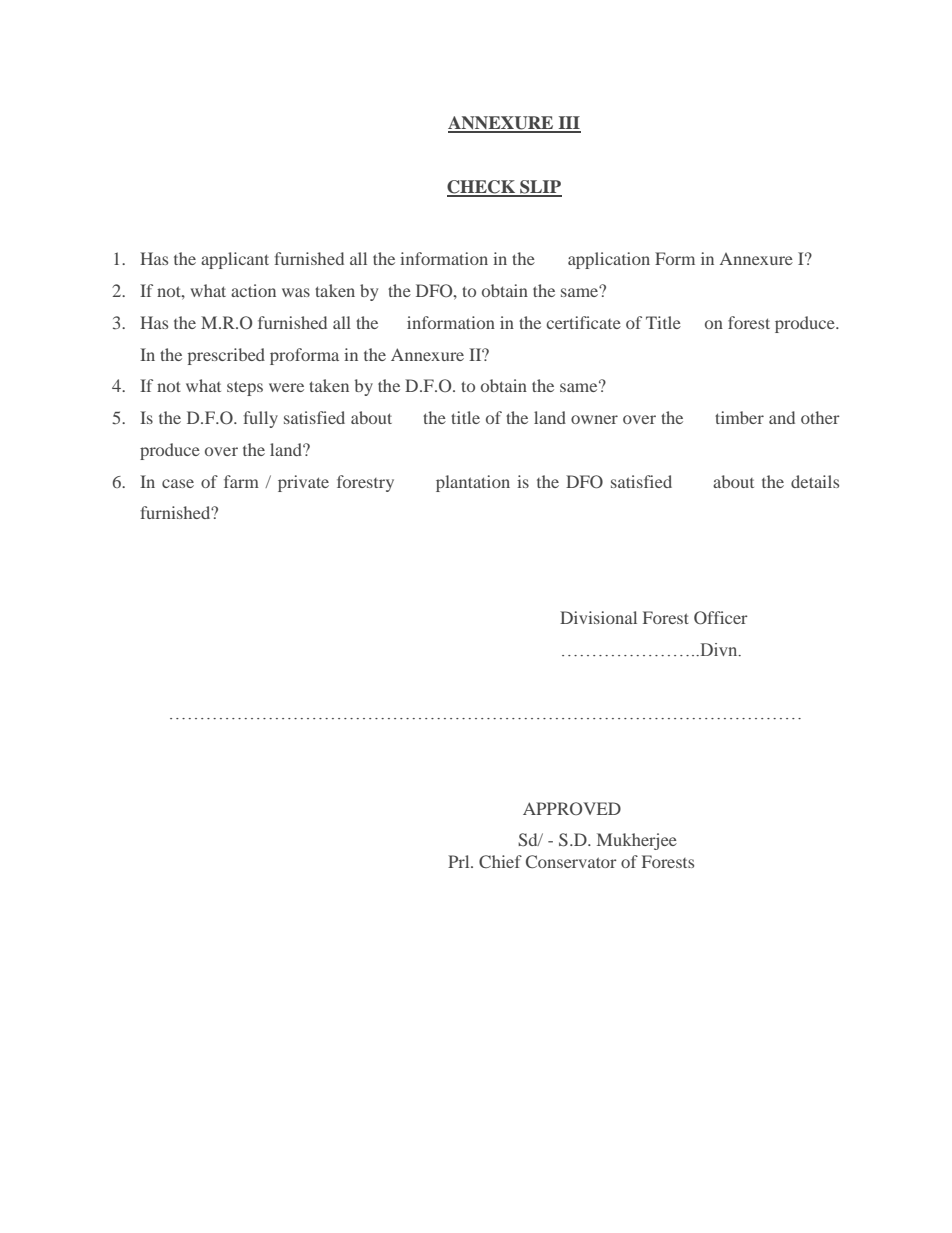 This document has width=952, height=1233. What do you see at coordinates (598, 617) in the document?
I see `Divisional` at bounding box center [598, 617].
